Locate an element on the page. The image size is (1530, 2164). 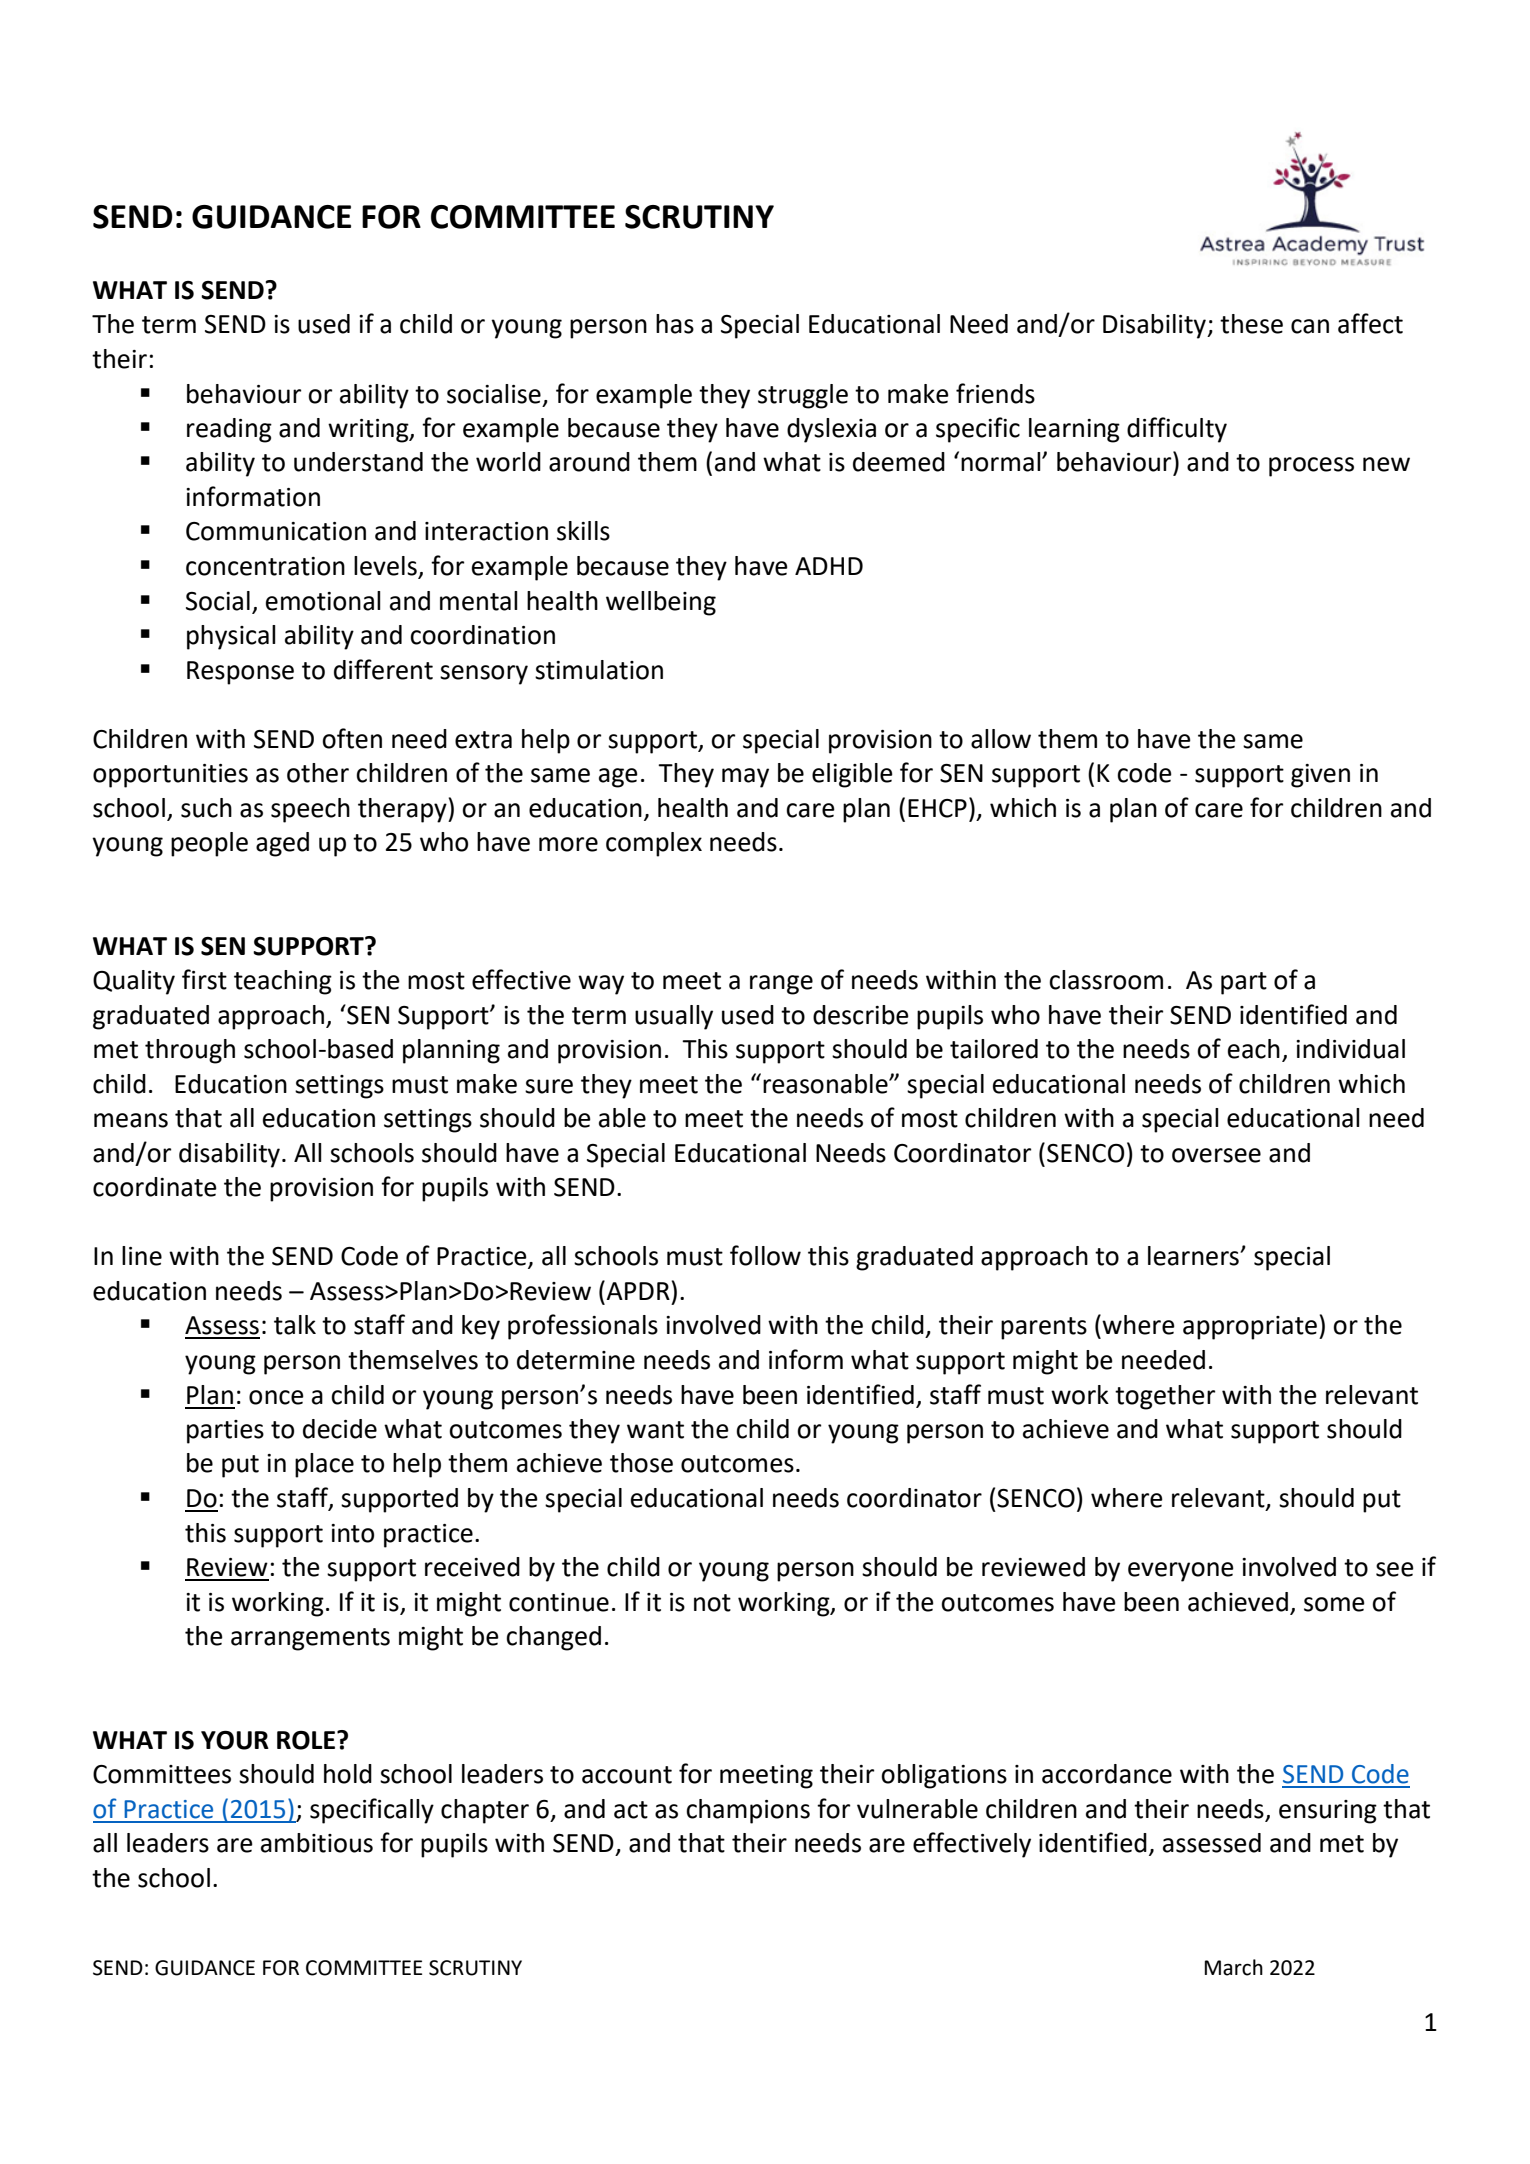
want is located at coordinates (655, 1430).
